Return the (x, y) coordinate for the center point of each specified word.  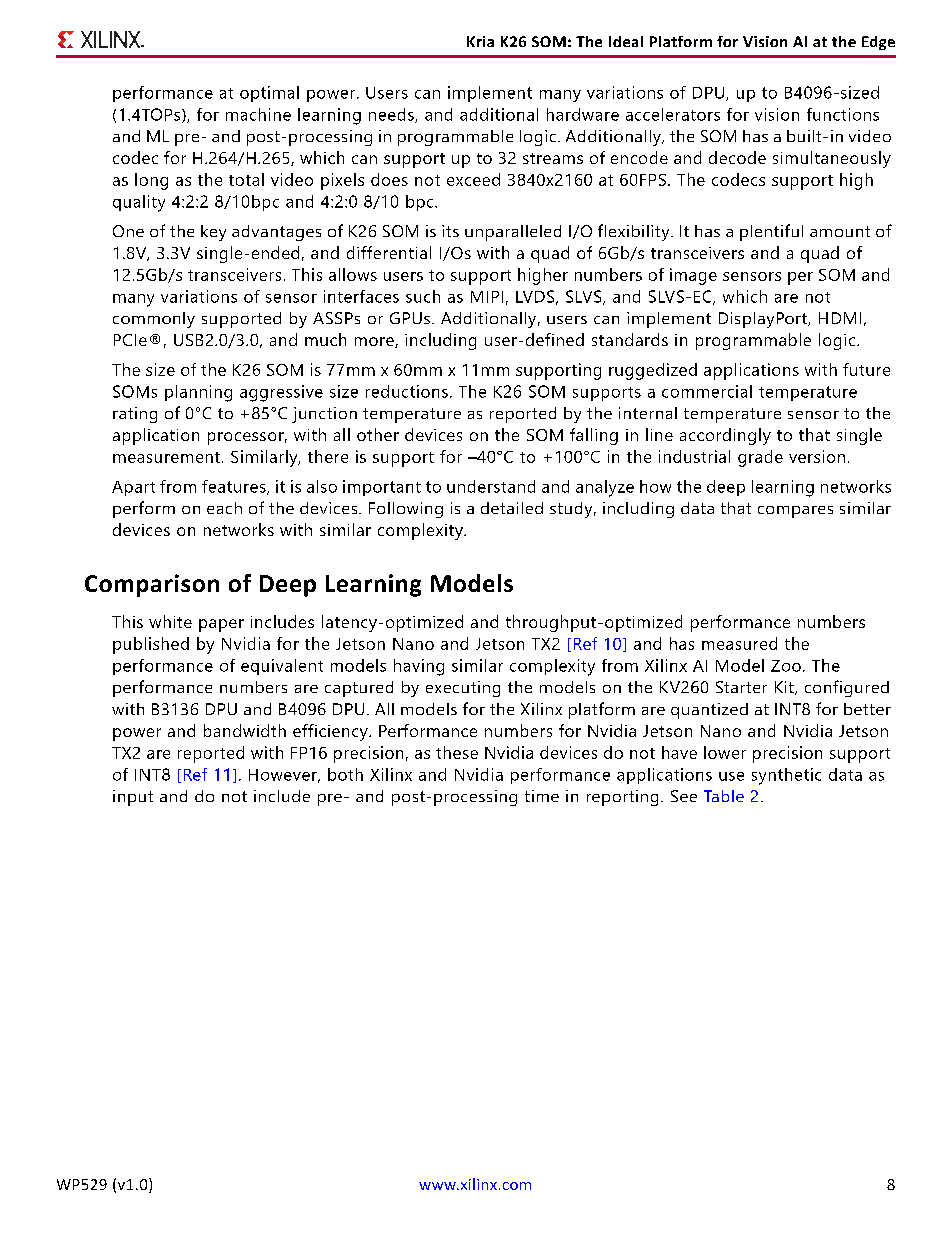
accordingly (725, 436)
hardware (583, 114)
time (542, 796)
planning (198, 393)
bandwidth (245, 730)
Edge (878, 43)
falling (594, 436)
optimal (269, 94)
